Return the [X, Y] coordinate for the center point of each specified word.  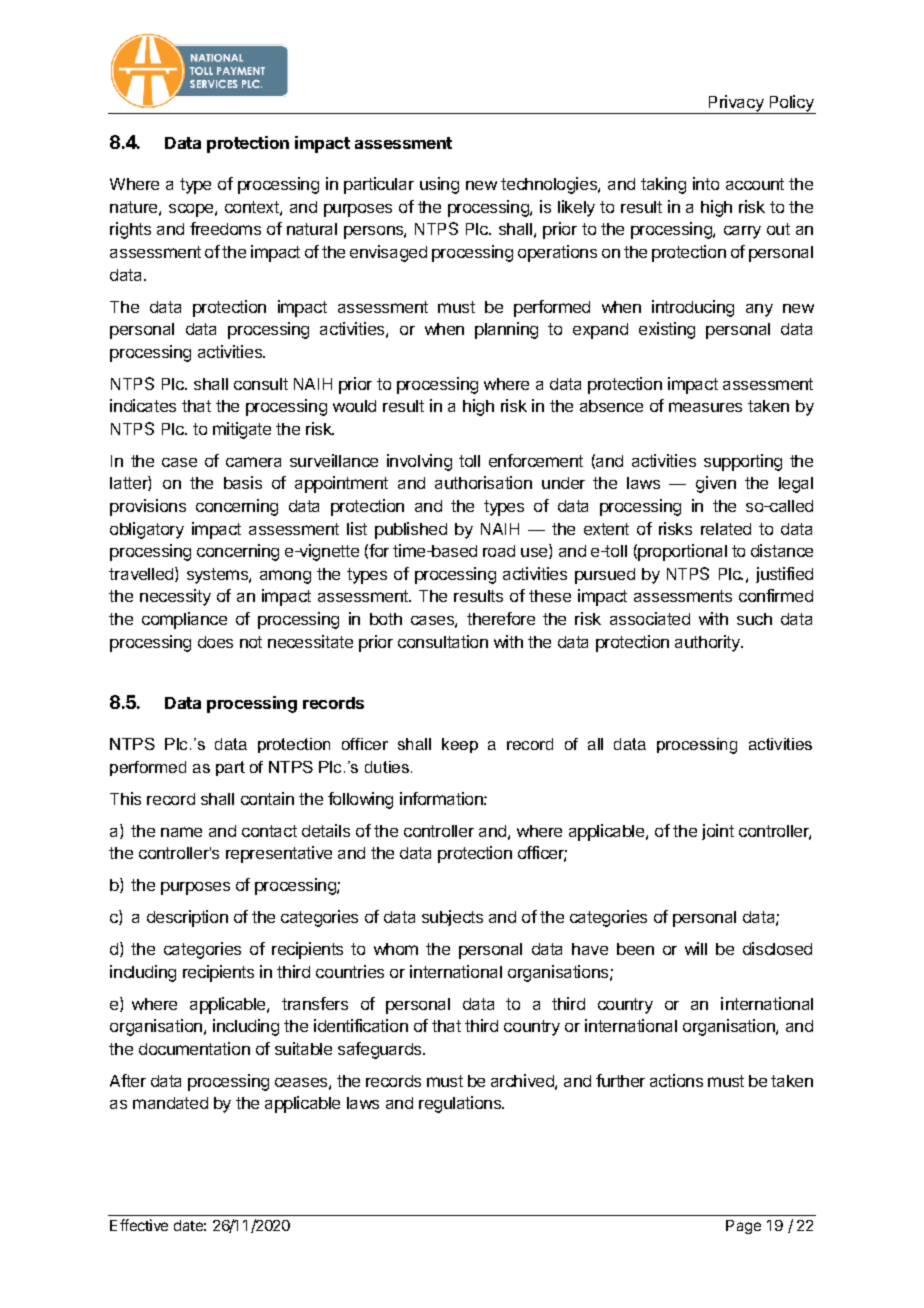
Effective [139, 1225]
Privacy [736, 104]
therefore [501, 618]
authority [709, 643]
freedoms [225, 228]
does [215, 642]
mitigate [242, 430]
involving [419, 462]
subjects [452, 918]
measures [705, 407]
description [187, 918]
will [696, 948]
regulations [461, 1104]
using [439, 185]
